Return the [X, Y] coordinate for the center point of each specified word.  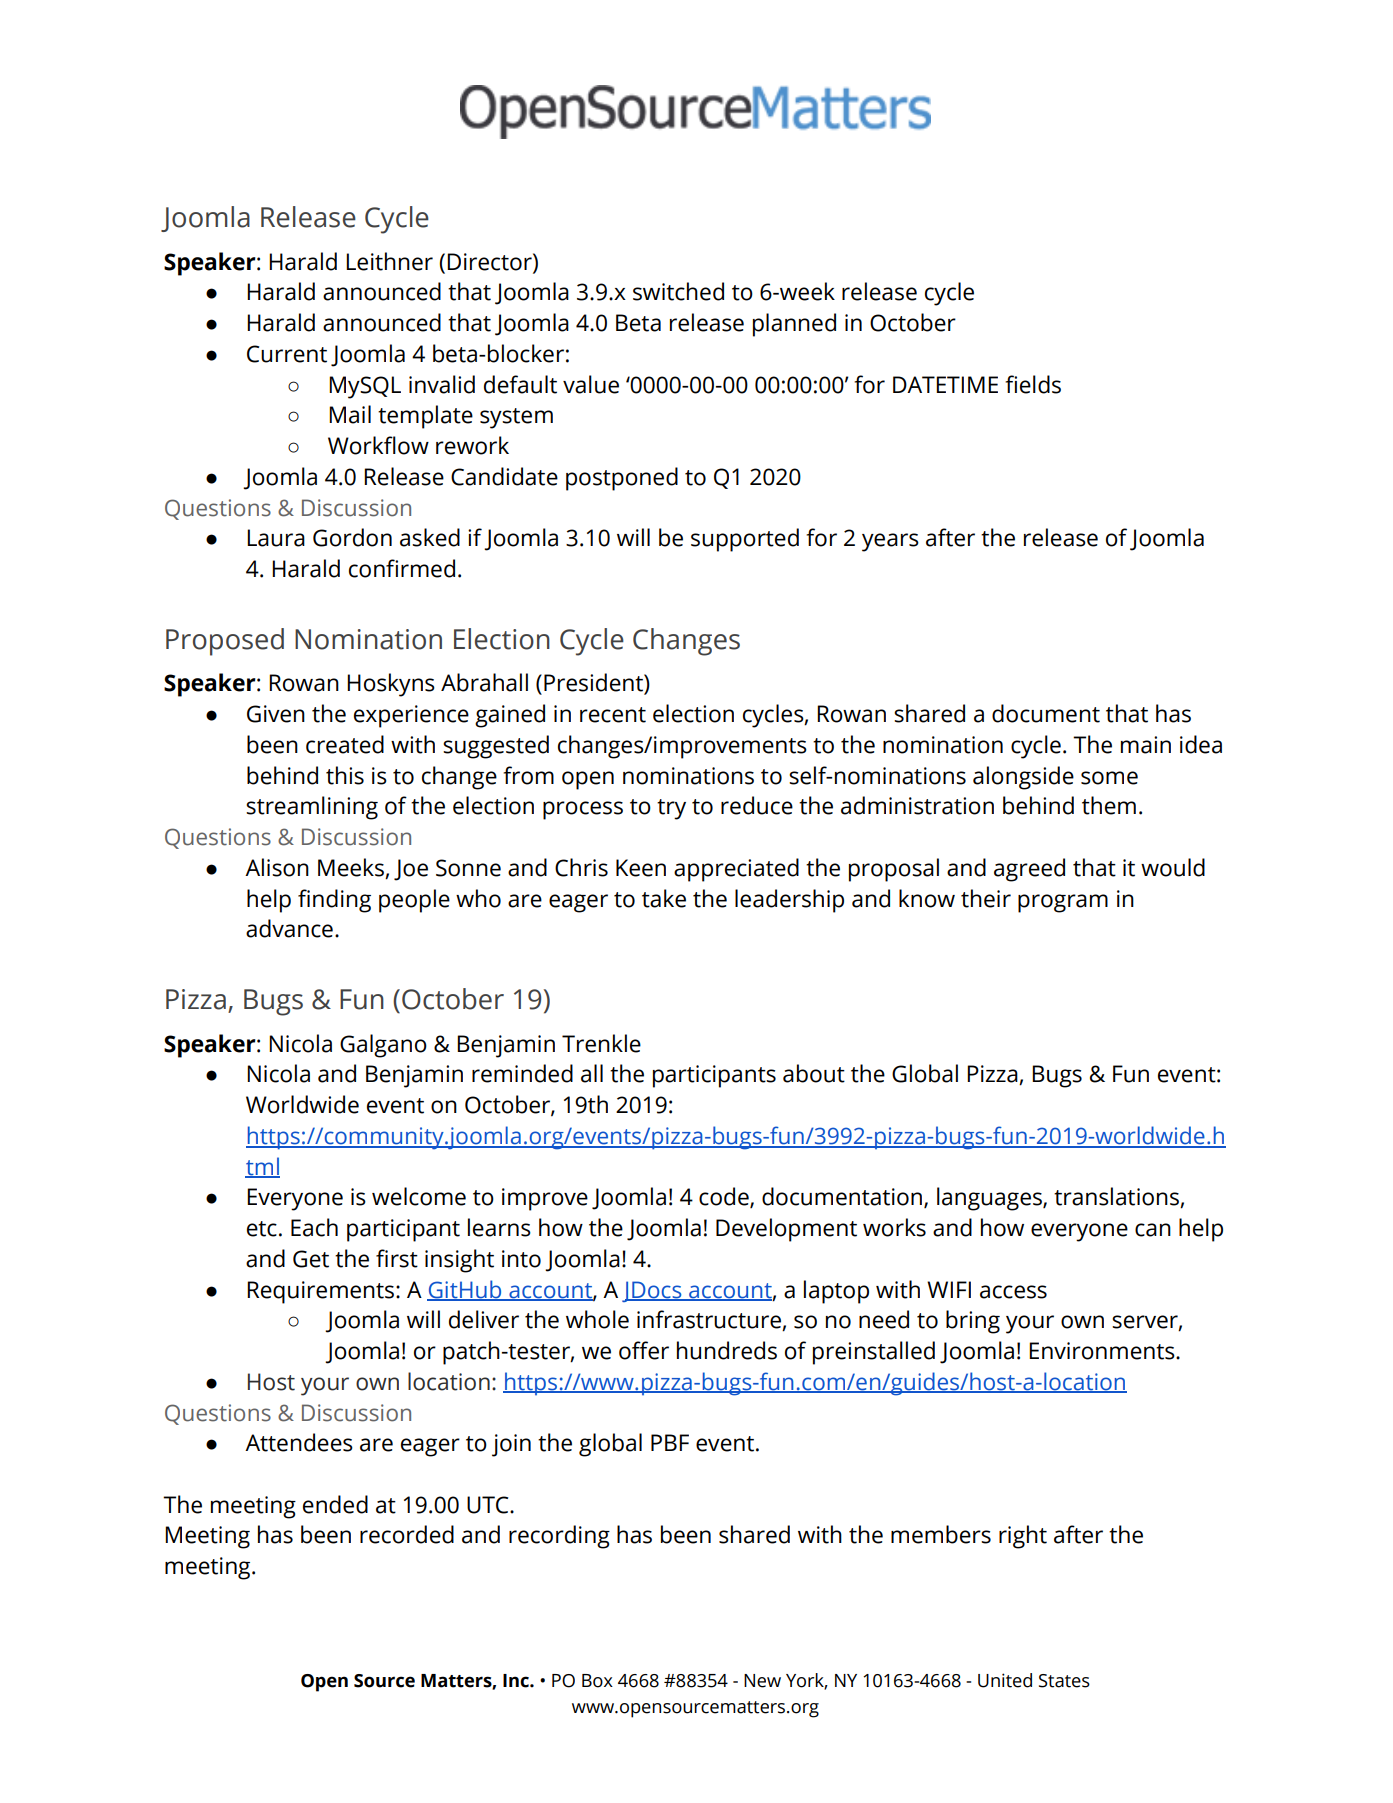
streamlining [312, 808]
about [814, 1073]
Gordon [352, 537]
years [890, 542]
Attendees [299, 1442]
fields [1033, 384]
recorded [407, 1534]
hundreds [727, 1350]
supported [745, 540]
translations [1117, 1197]
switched [678, 291]
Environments [1103, 1351]
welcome [419, 1196]
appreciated [736, 870]
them [1109, 805]
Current [287, 354]
